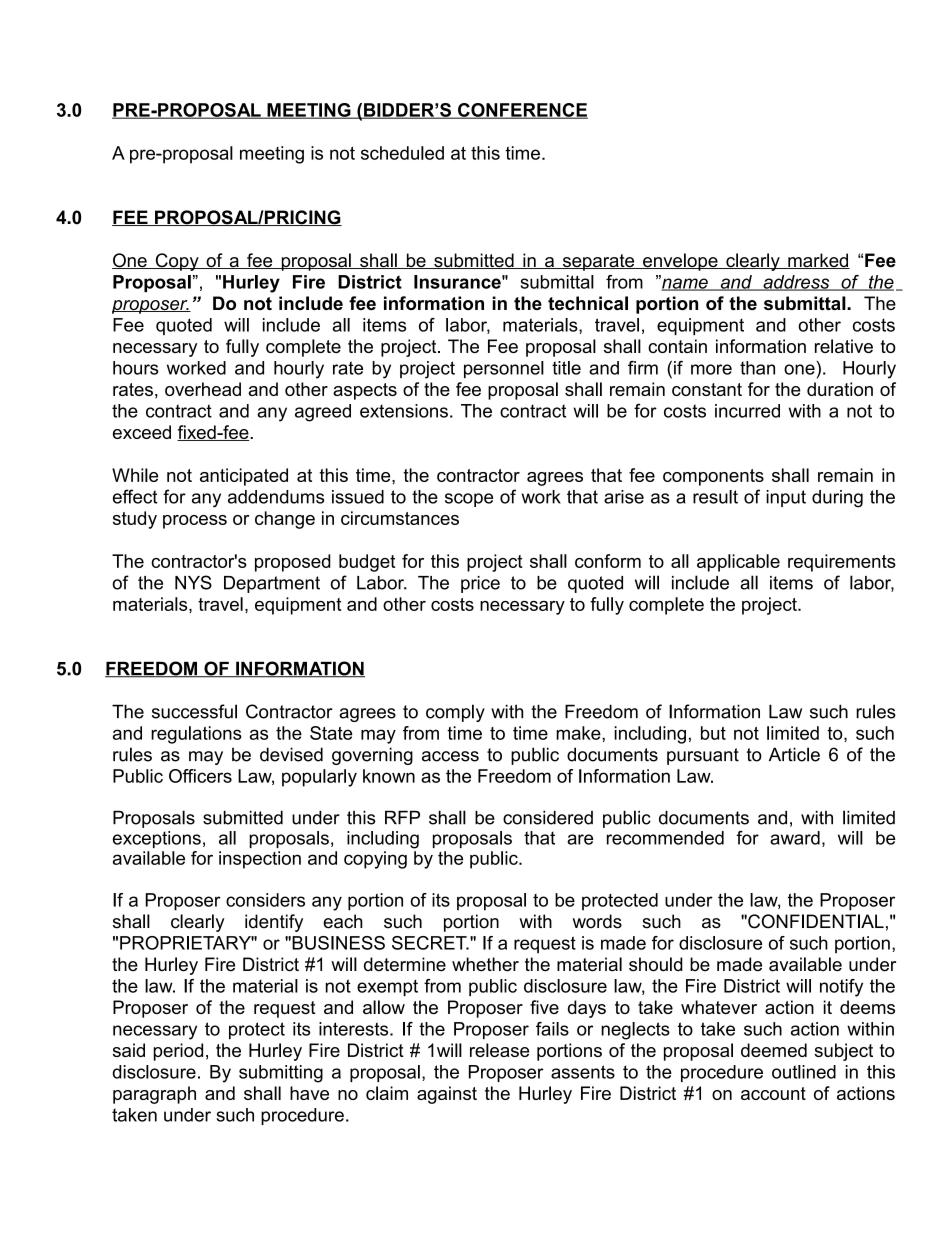  Describe the element at coordinates (757, 368) in the screenshot. I see `than` at that location.
